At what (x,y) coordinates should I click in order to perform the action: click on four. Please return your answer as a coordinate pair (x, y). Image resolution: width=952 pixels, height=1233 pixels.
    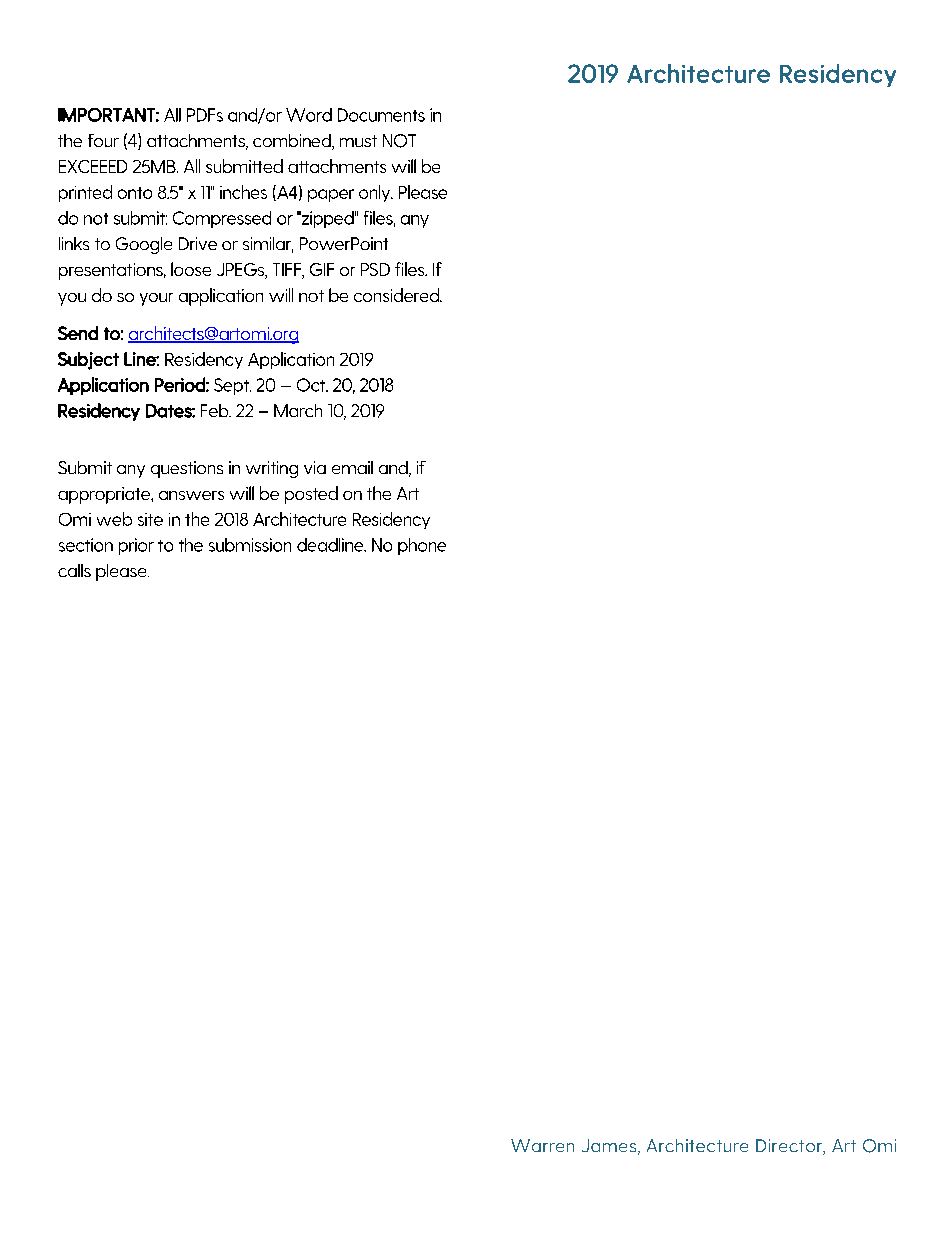
    Looking at the image, I should click on (103, 140).
